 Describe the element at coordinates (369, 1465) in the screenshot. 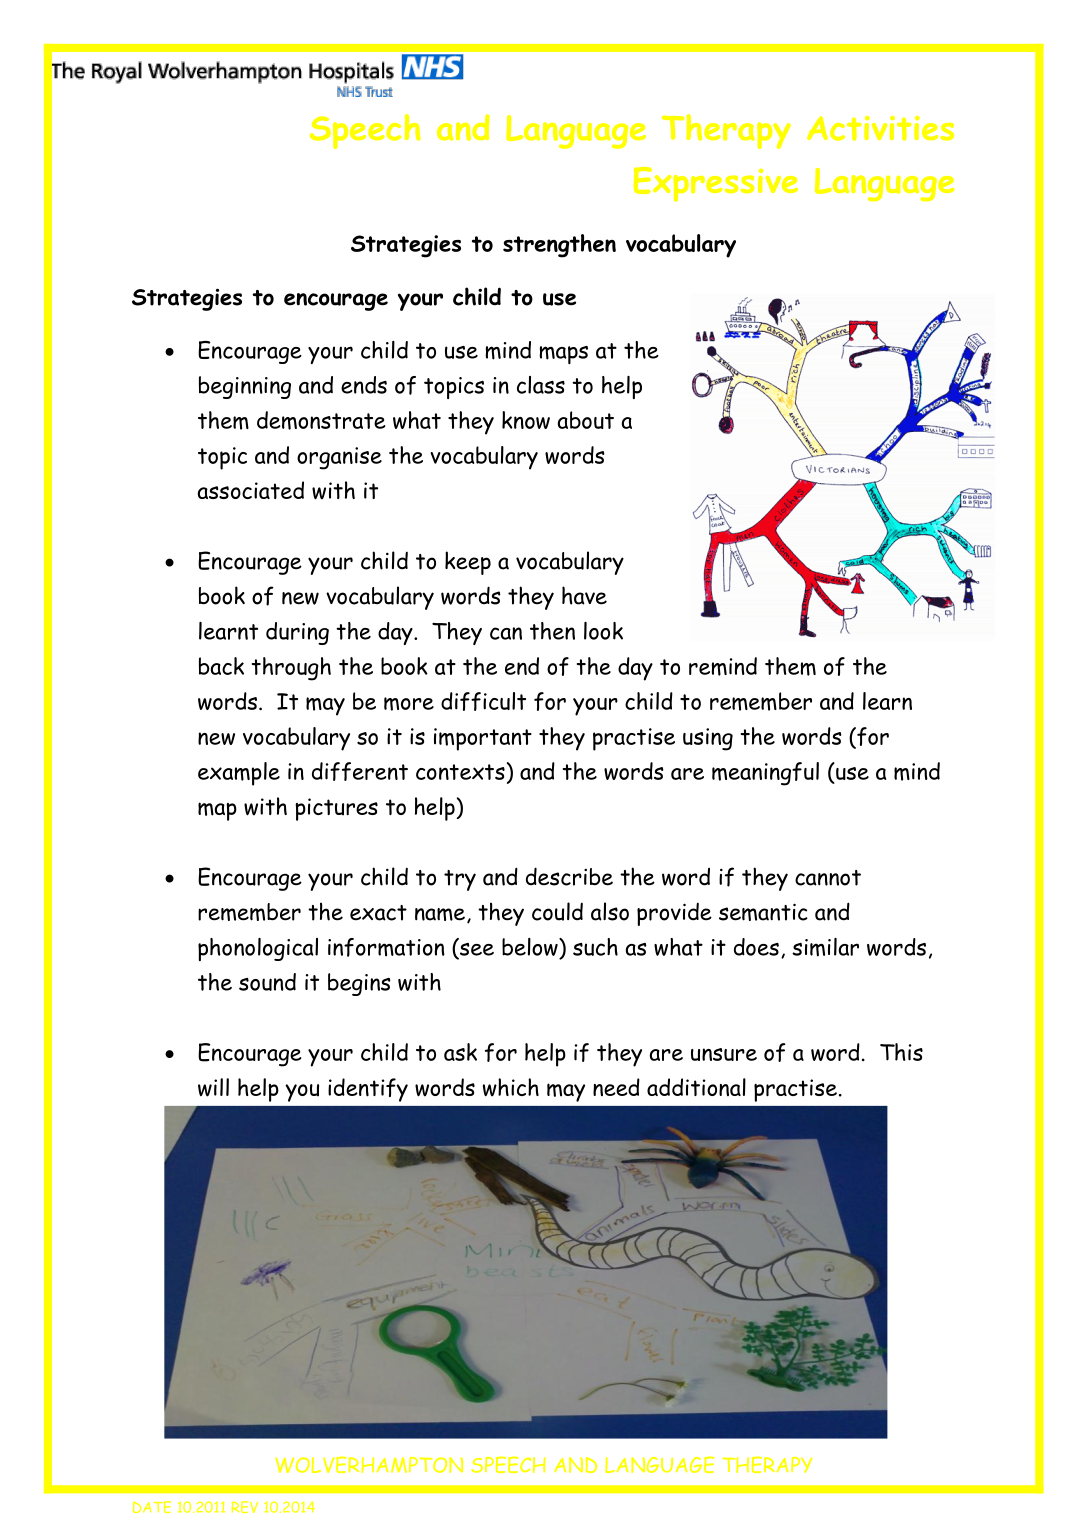

I see `WOLVERHAMPTON` at that location.
